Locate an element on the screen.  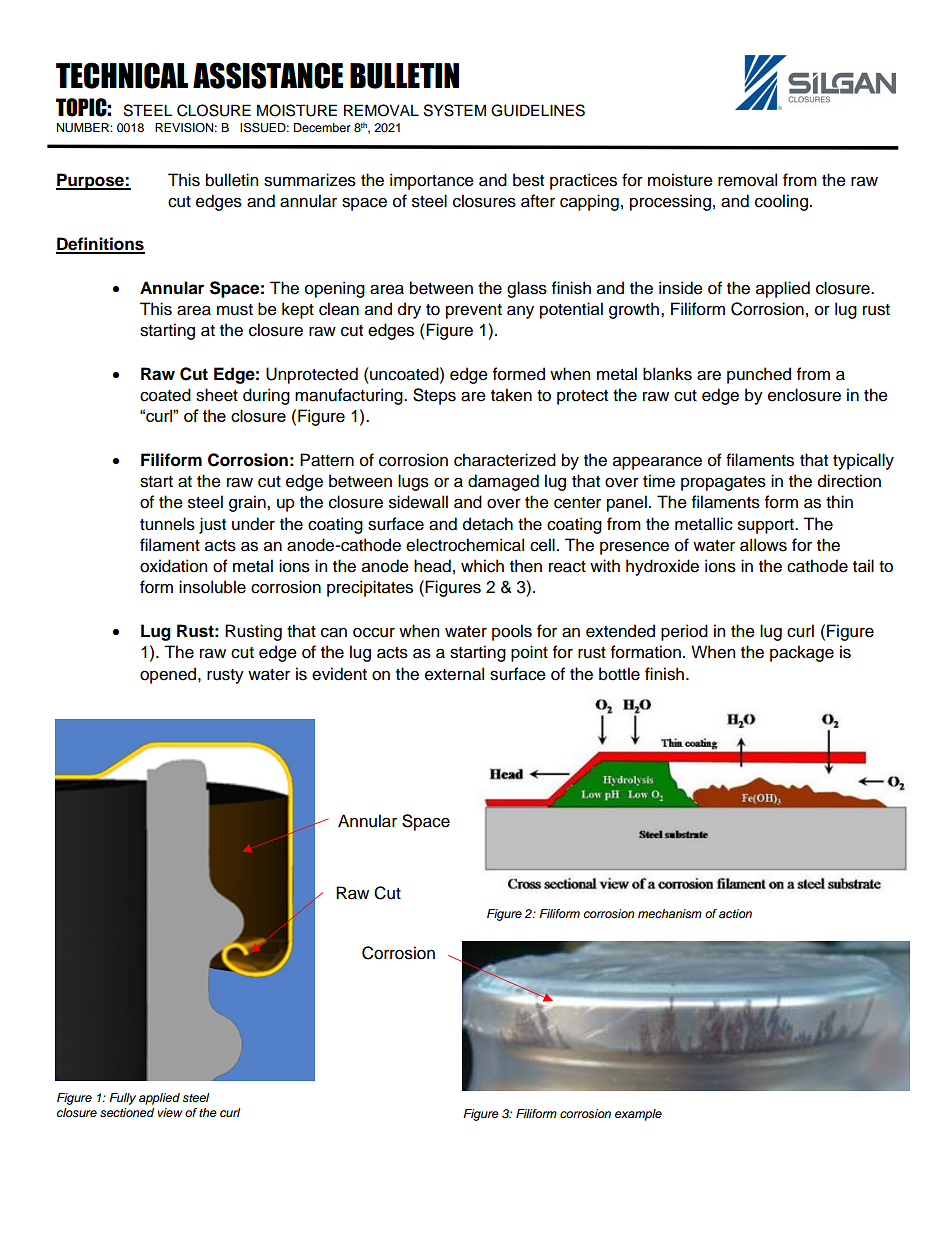
characterized is located at coordinates (505, 460).
